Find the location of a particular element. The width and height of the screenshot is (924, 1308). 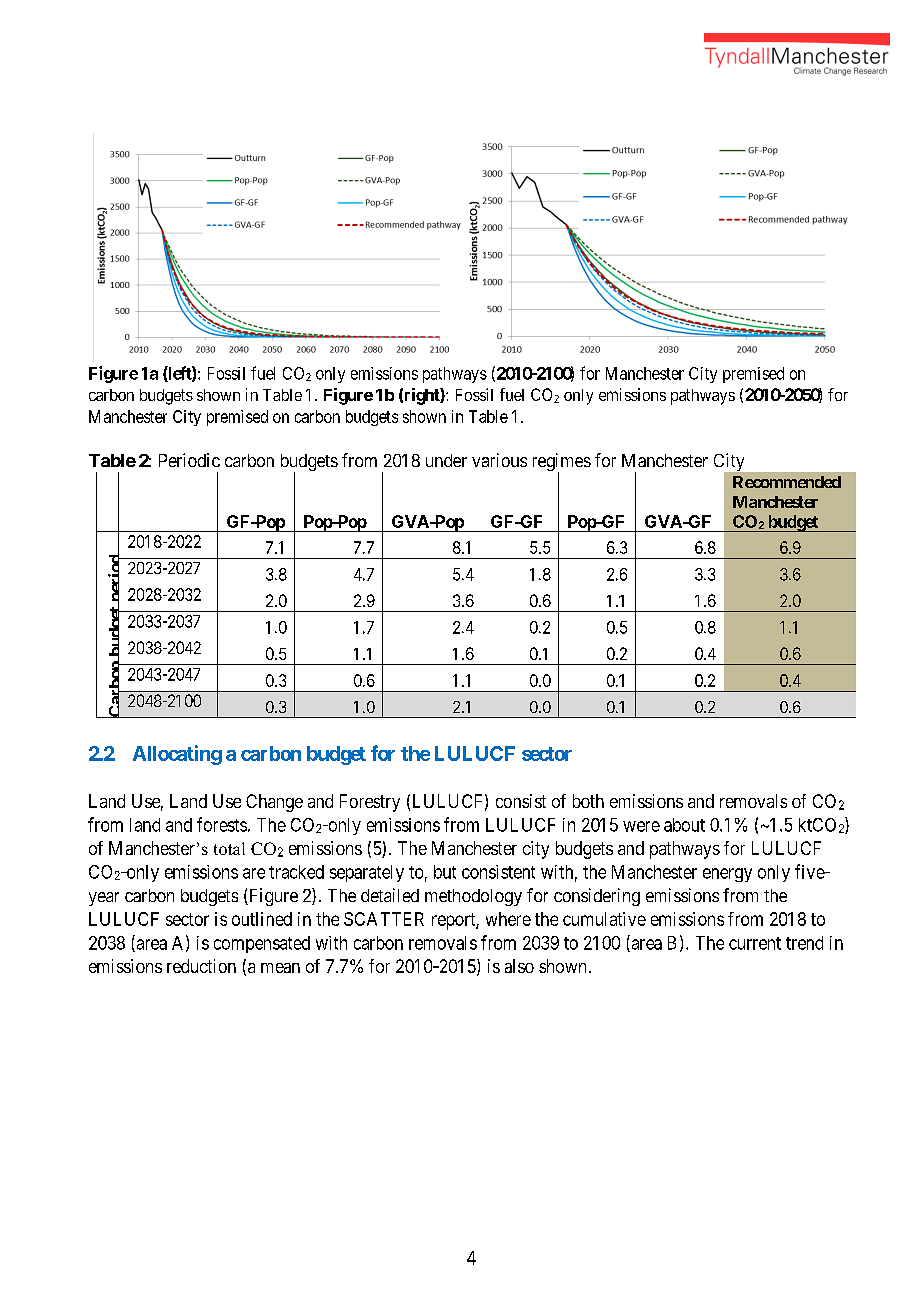

under is located at coordinates (446, 460).
